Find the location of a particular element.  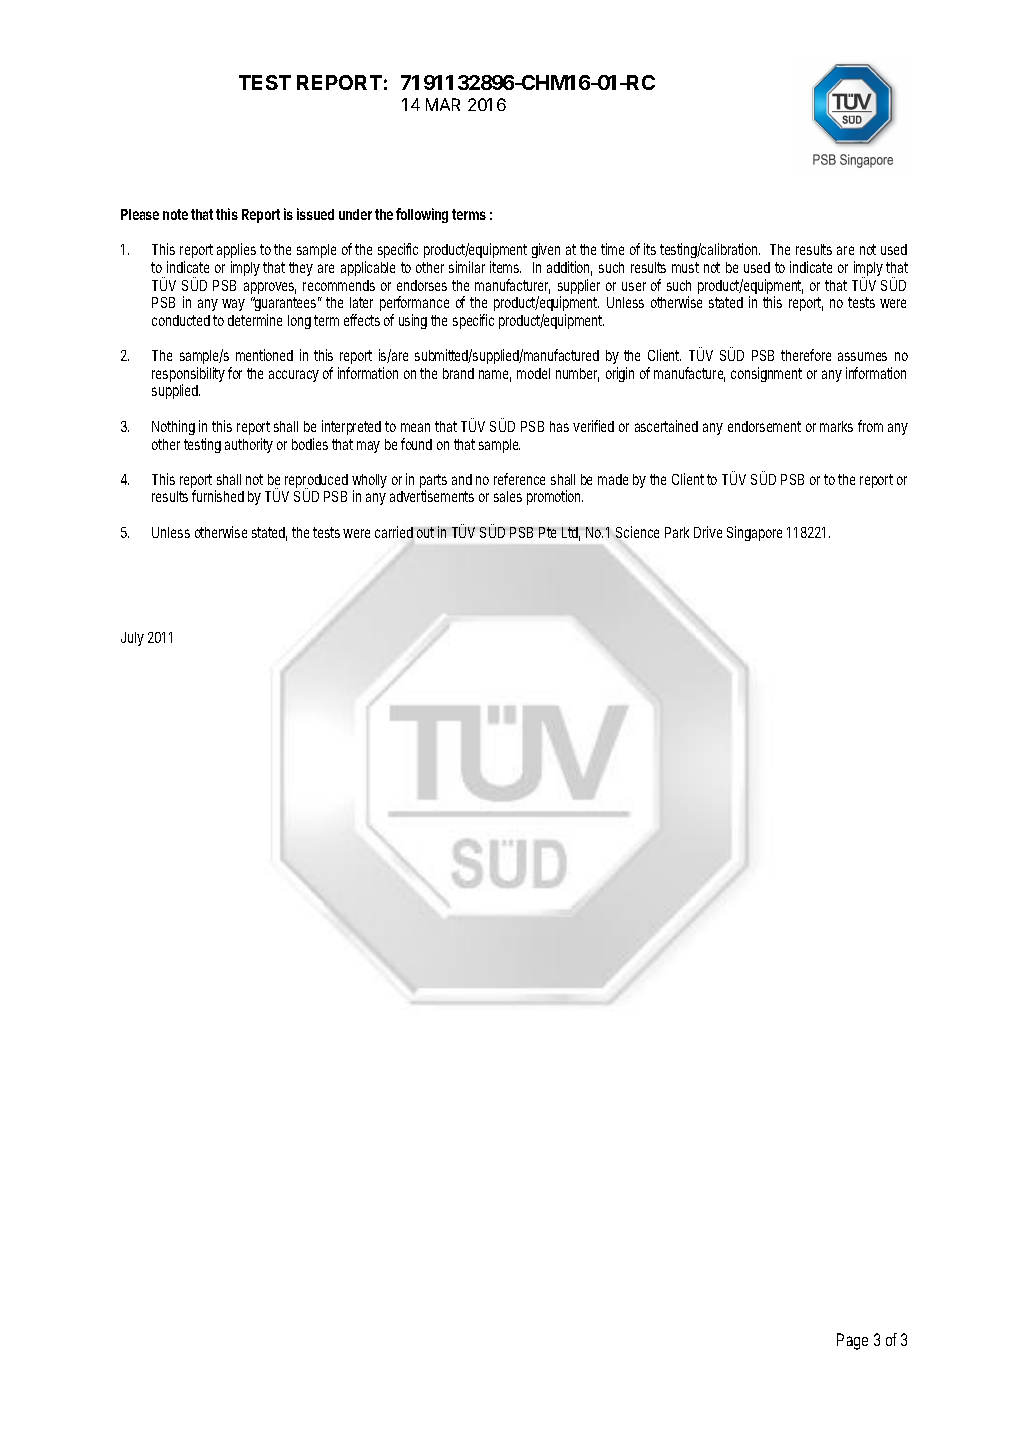

Page is located at coordinates (852, 1341).
